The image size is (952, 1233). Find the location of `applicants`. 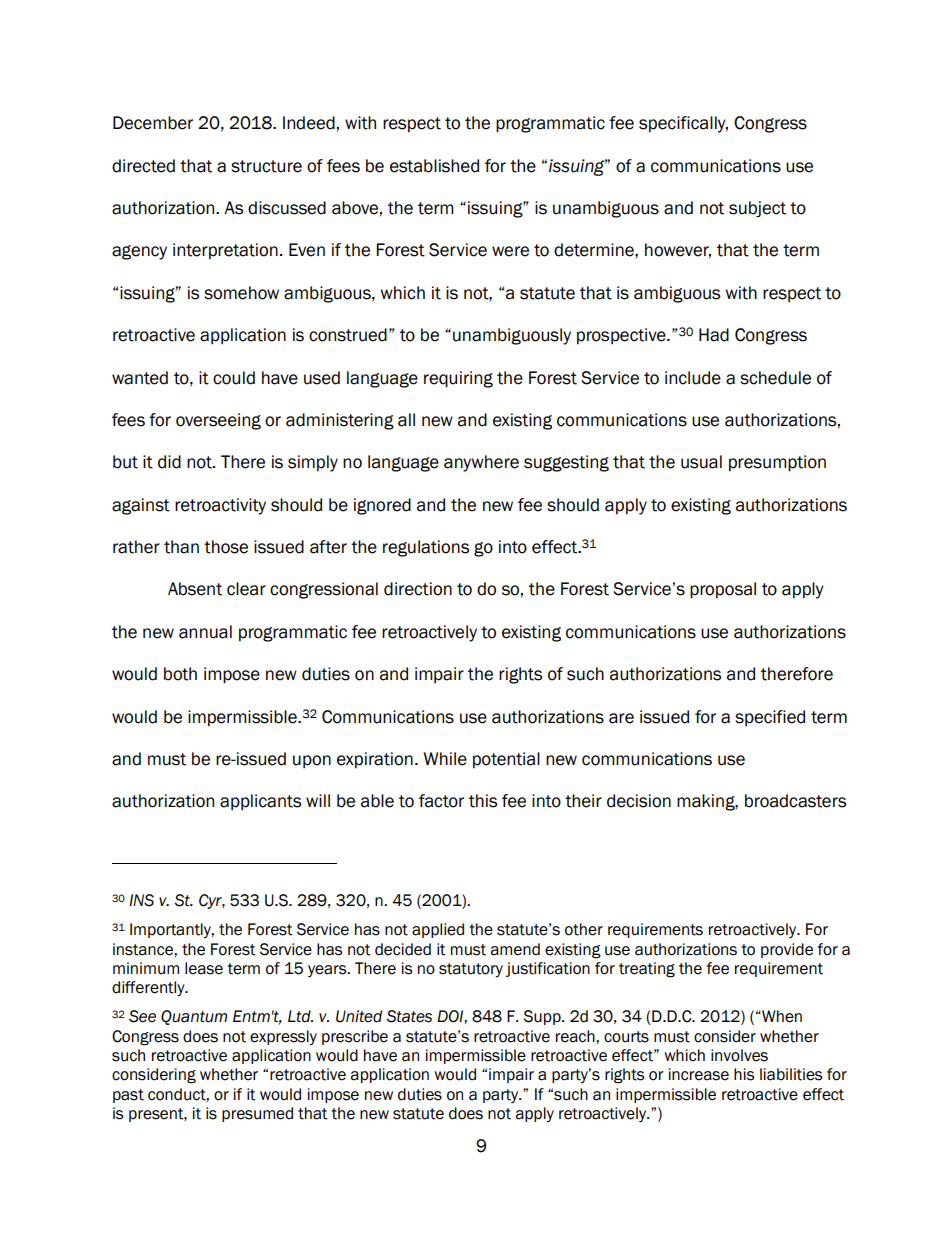

applicants is located at coordinates (260, 802).
